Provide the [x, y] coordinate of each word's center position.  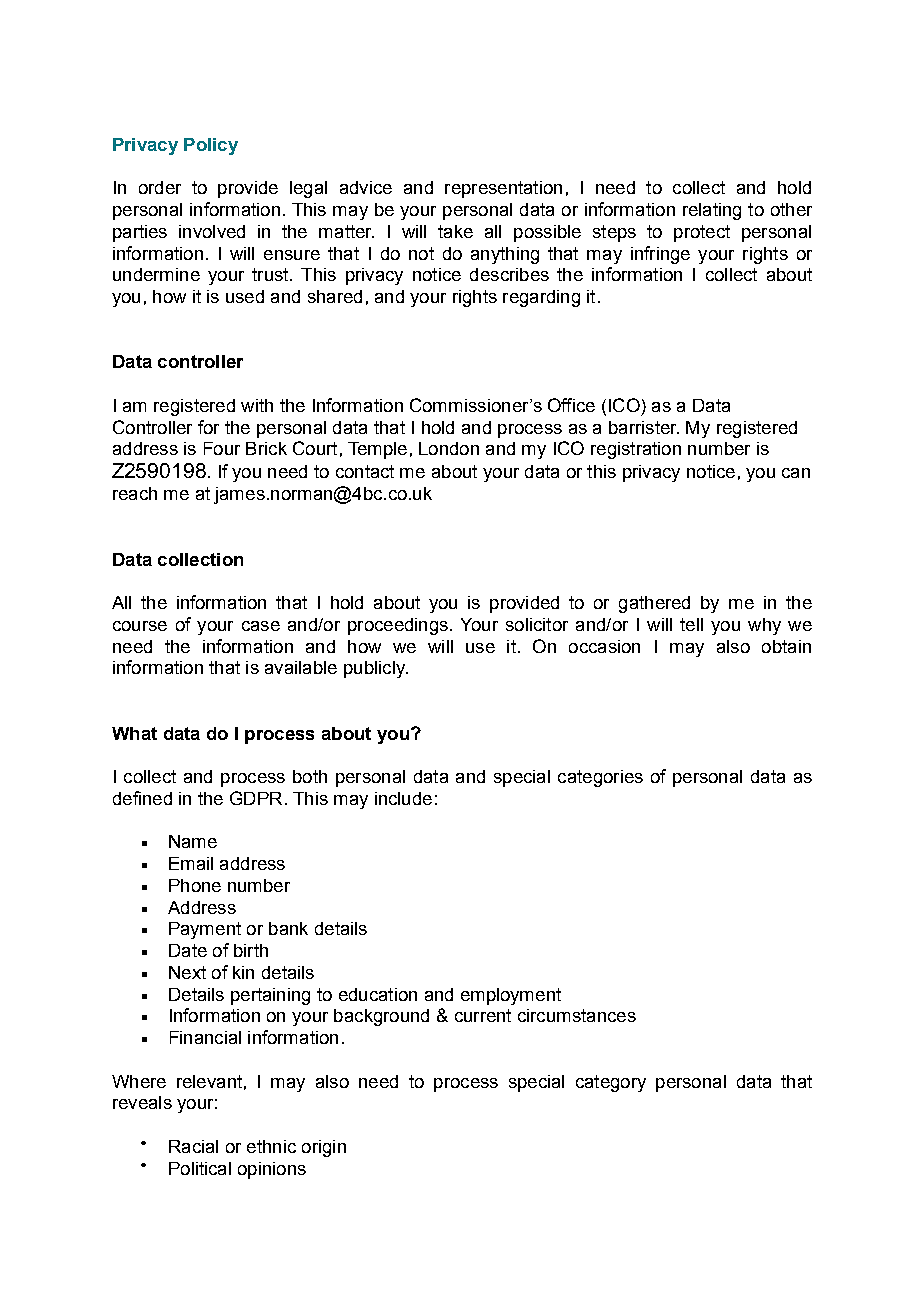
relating [712, 211]
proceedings [398, 626]
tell [691, 624]
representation [503, 189]
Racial [193, 1146]
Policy [211, 146]
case [261, 626]
